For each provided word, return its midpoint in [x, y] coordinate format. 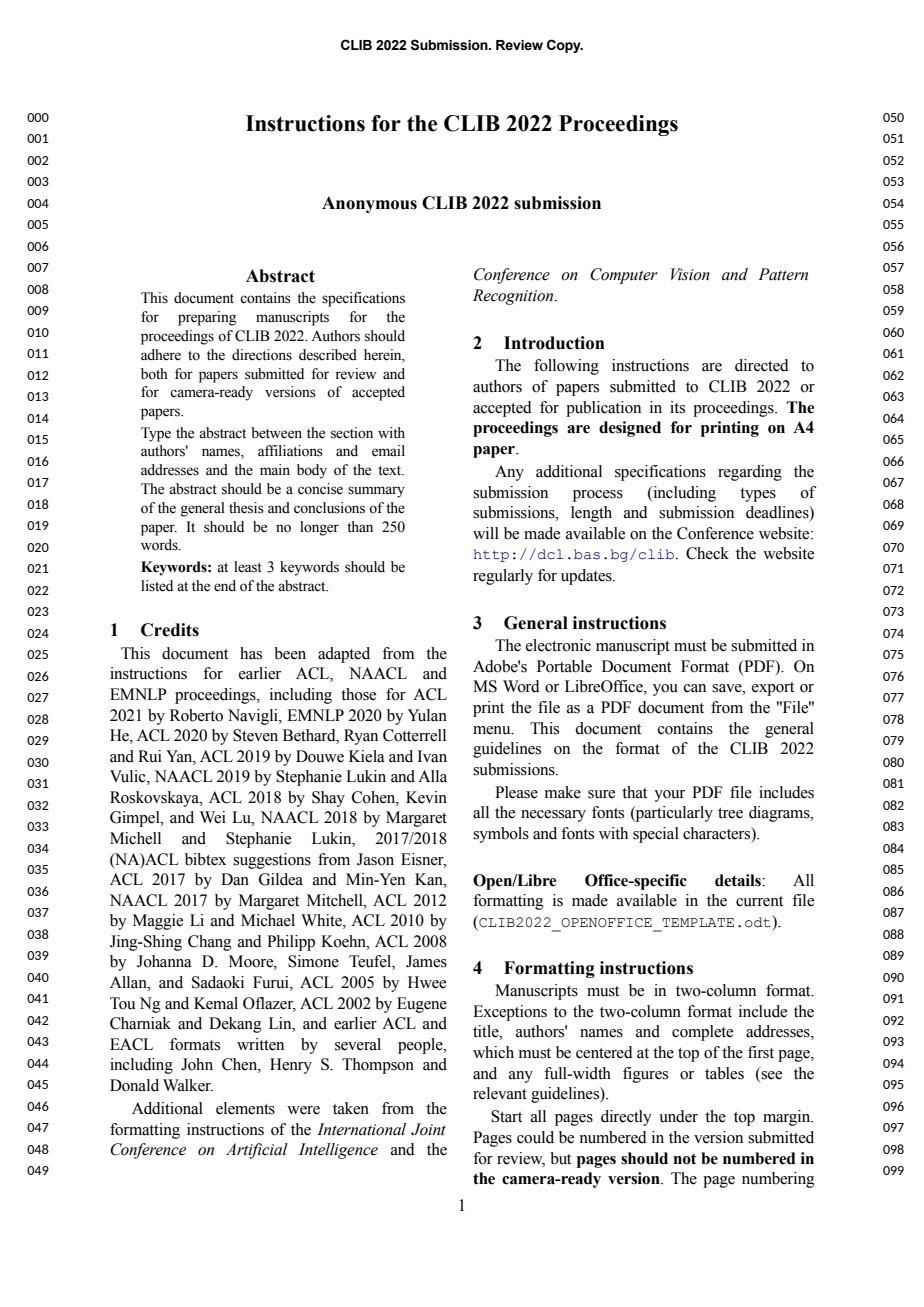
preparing [207, 318]
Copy [565, 46]
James [426, 961]
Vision [690, 274]
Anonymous [369, 204]
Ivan [432, 756]
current [759, 901]
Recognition [514, 297]
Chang [210, 943]
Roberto [196, 715]
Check [707, 553]
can [695, 688]
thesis [246, 508]
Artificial [257, 1151]
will [486, 533]
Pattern [783, 274]
